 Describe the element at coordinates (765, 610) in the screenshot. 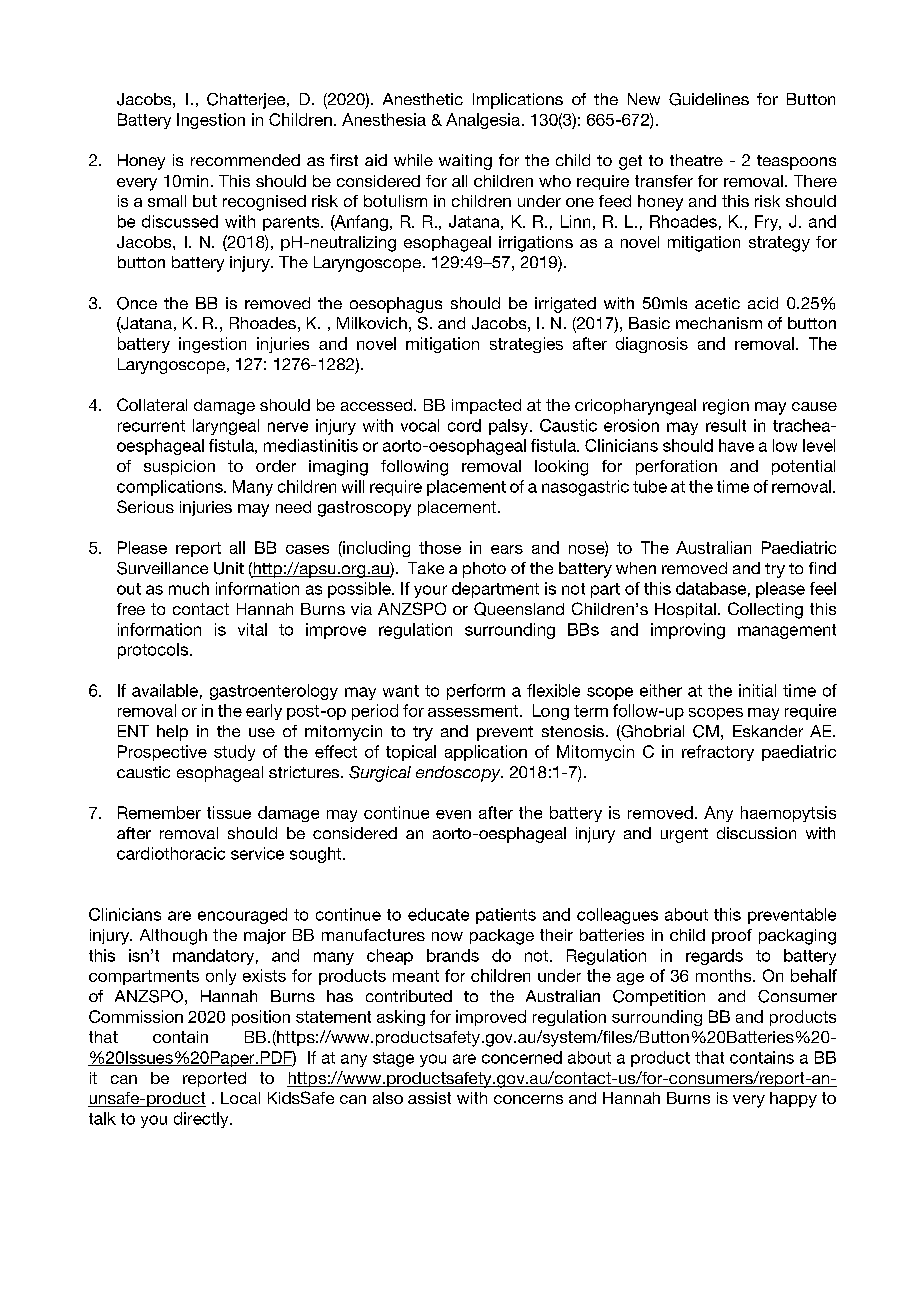

I see `Collecting` at that location.
